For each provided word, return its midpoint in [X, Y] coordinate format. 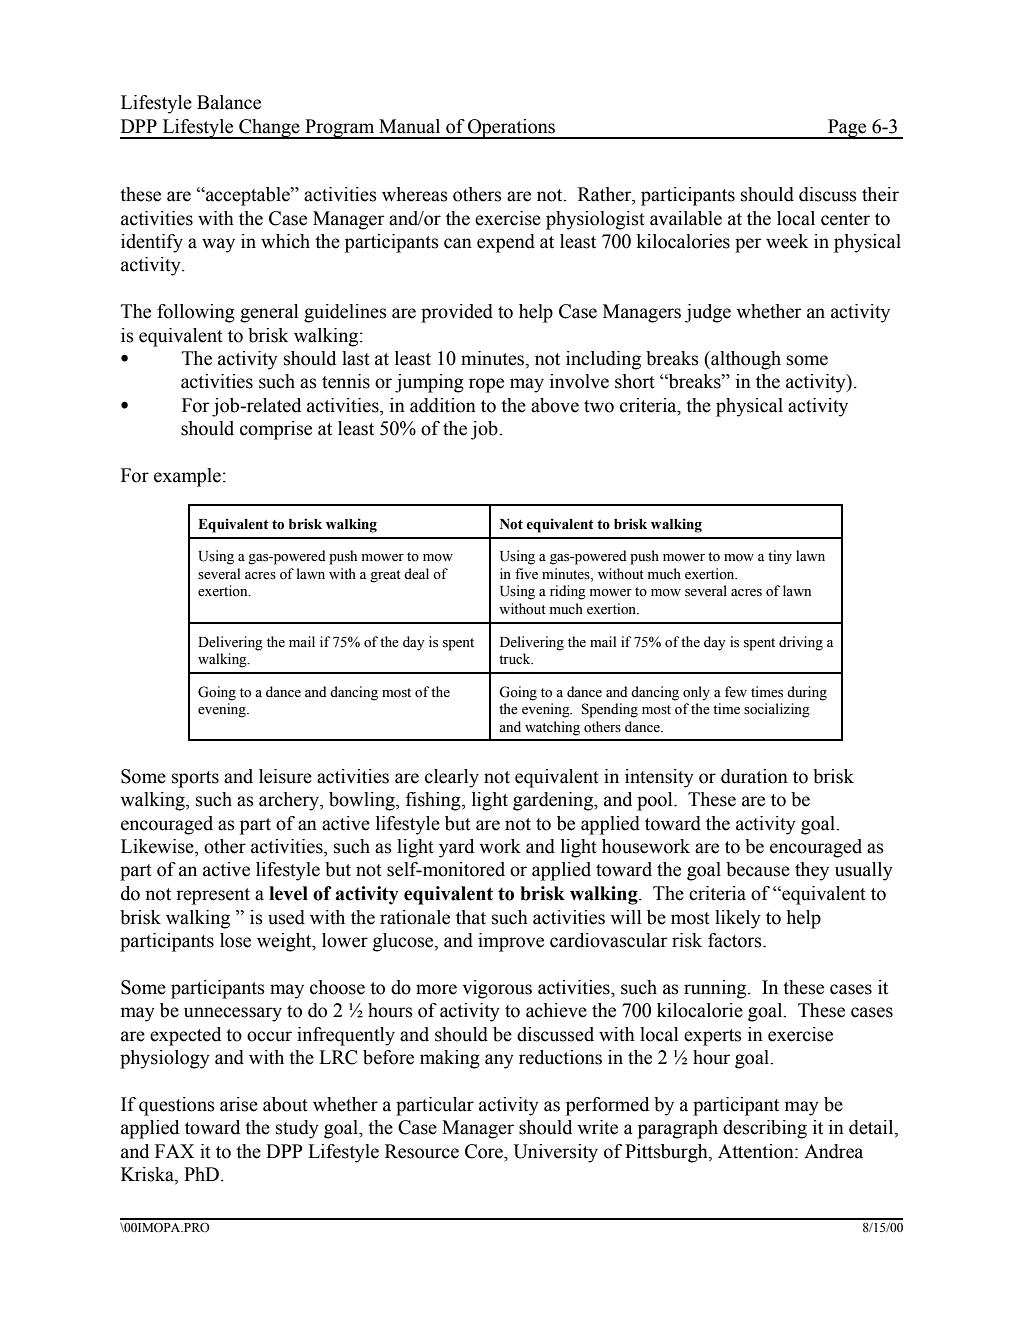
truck [516, 658]
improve [511, 942]
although [745, 360]
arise [239, 1104]
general [269, 313]
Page [847, 129]
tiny [780, 557]
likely [738, 919]
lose [235, 940]
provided [457, 313]
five [526, 574]
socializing [777, 710]
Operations [511, 129]
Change [269, 129]
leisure [285, 776]
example [187, 477]
